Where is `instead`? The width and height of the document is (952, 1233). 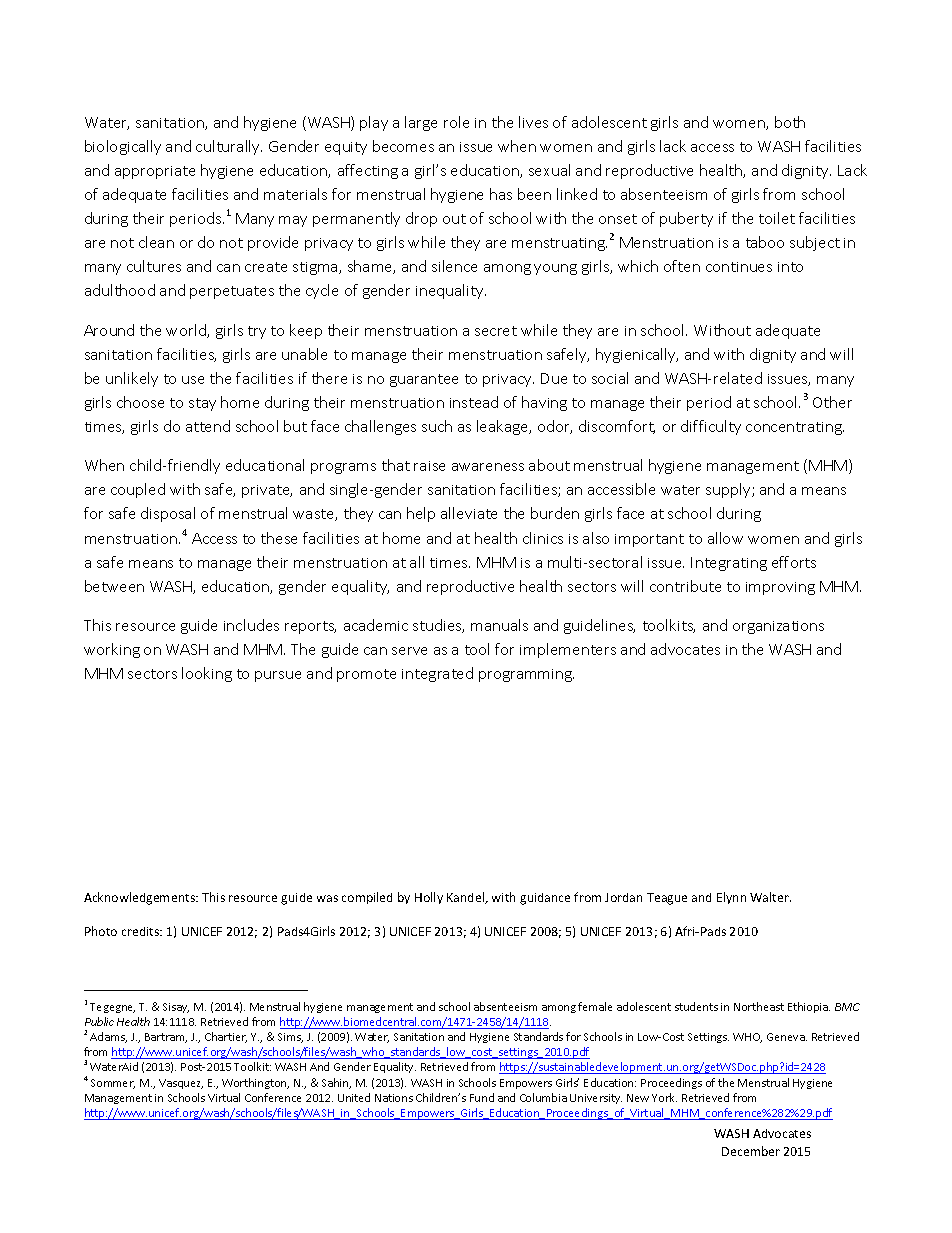 instead is located at coordinates (474, 402).
